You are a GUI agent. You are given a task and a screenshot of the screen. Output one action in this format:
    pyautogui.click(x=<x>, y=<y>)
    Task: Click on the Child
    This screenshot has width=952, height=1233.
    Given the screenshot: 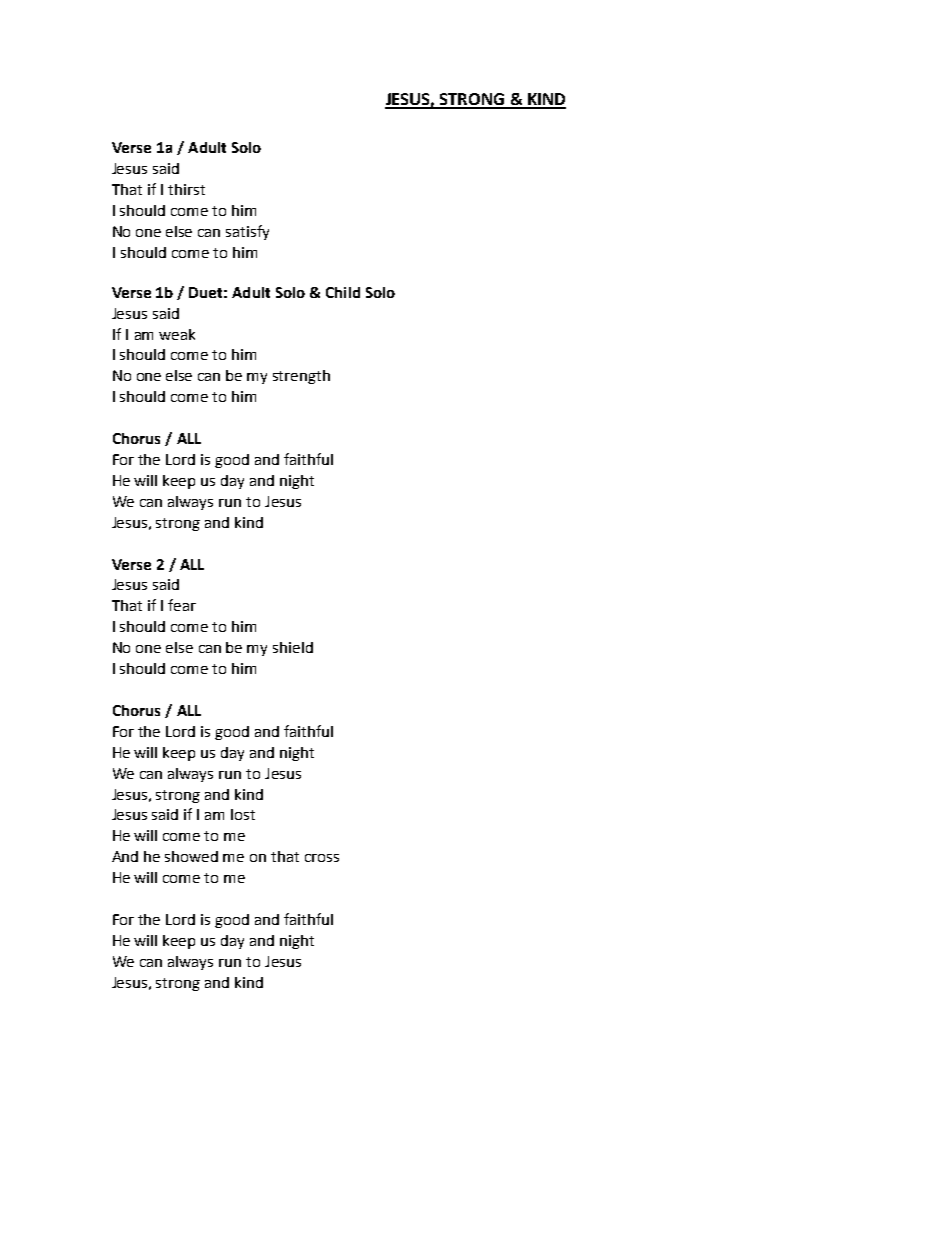 What is the action you would take?
    pyautogui.click(x=343, y=292)
